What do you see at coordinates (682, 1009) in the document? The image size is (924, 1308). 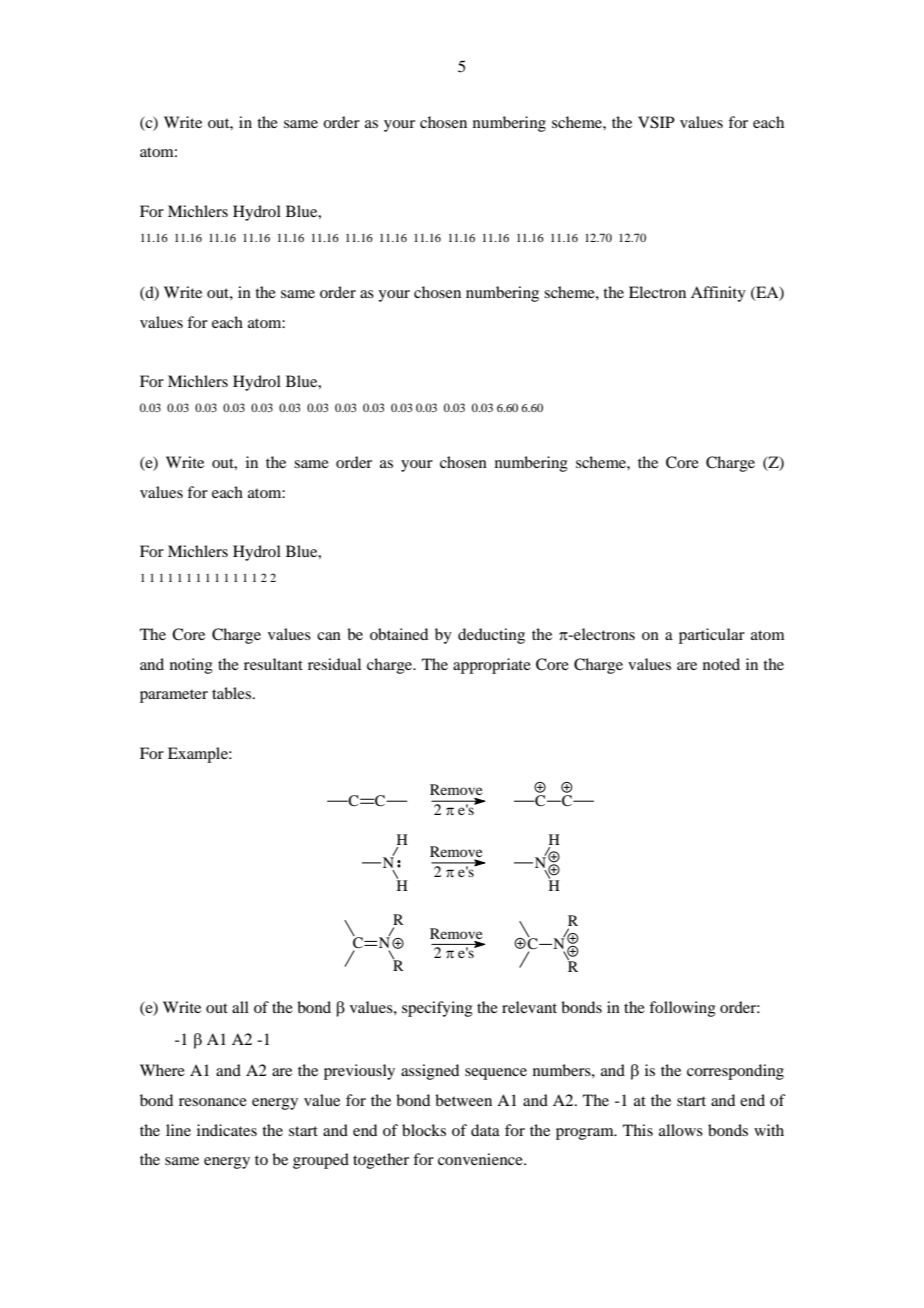 I see `following` at bounding box center [682, 1009].
